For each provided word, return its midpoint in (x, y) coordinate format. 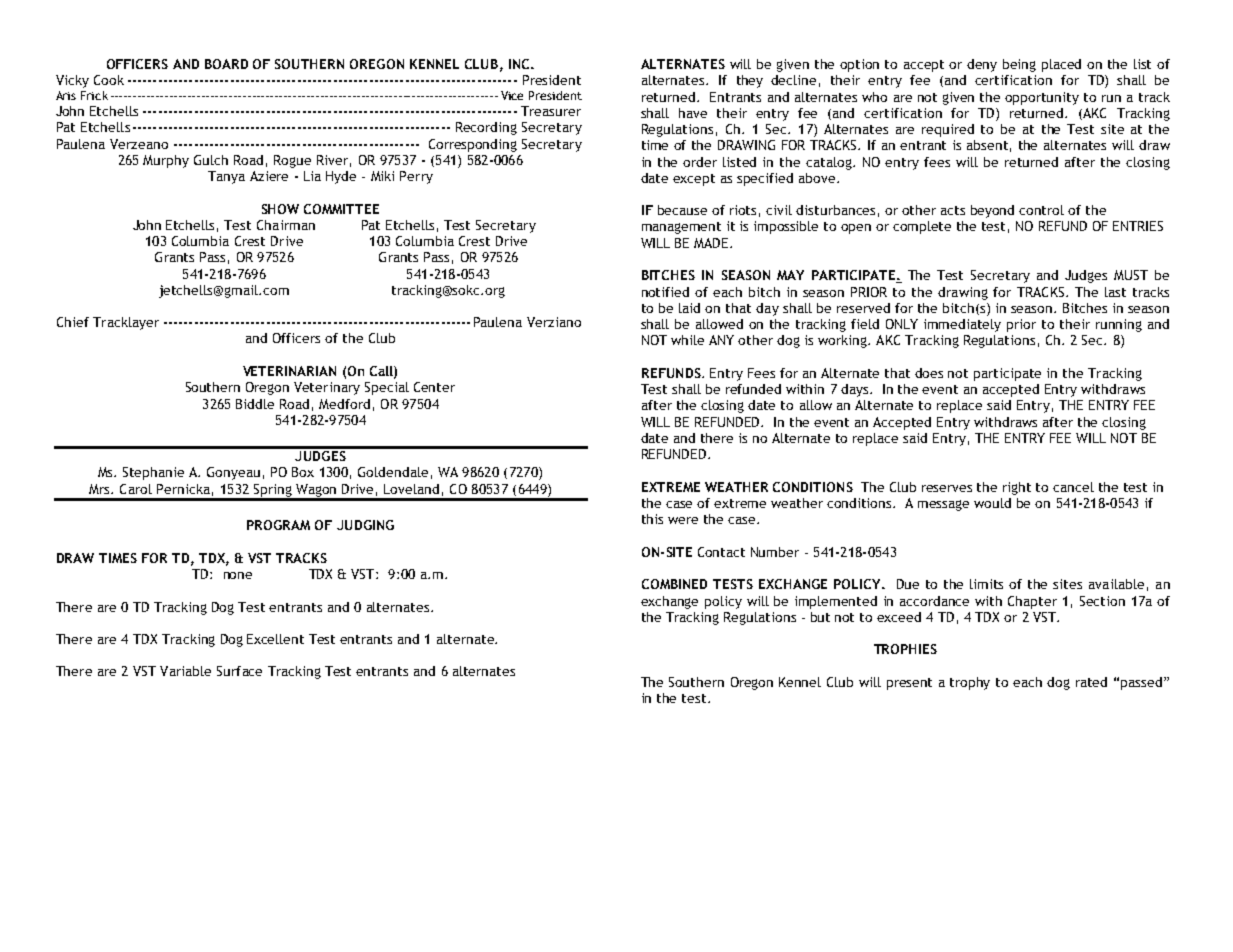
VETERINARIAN (289, 371)
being (1019, 65)
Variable (185, 671)
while (687, 340)
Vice (512, 95)
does (929, 373)
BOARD (226, 64)
